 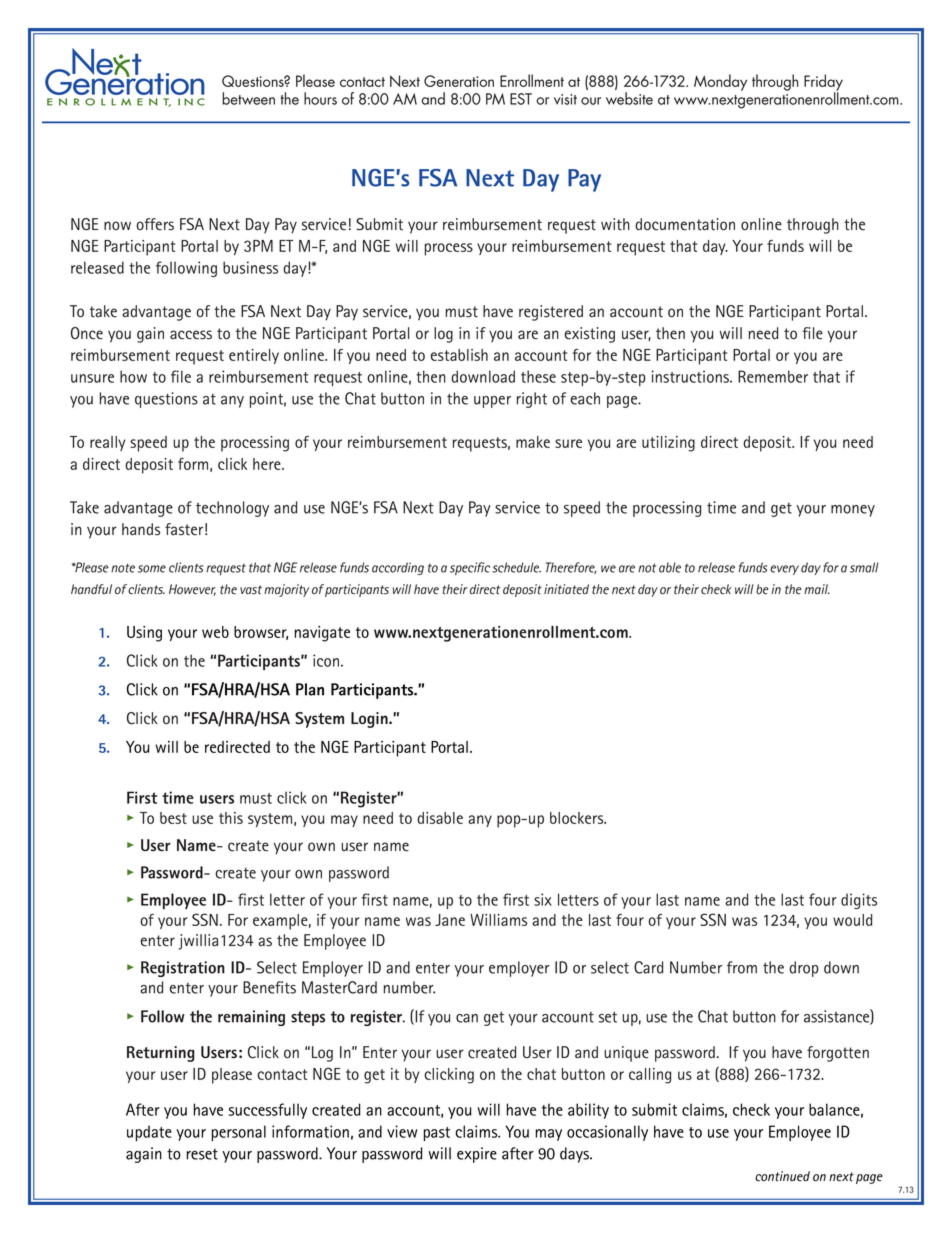 I want to click on mail, so click(x=817, y=589).
